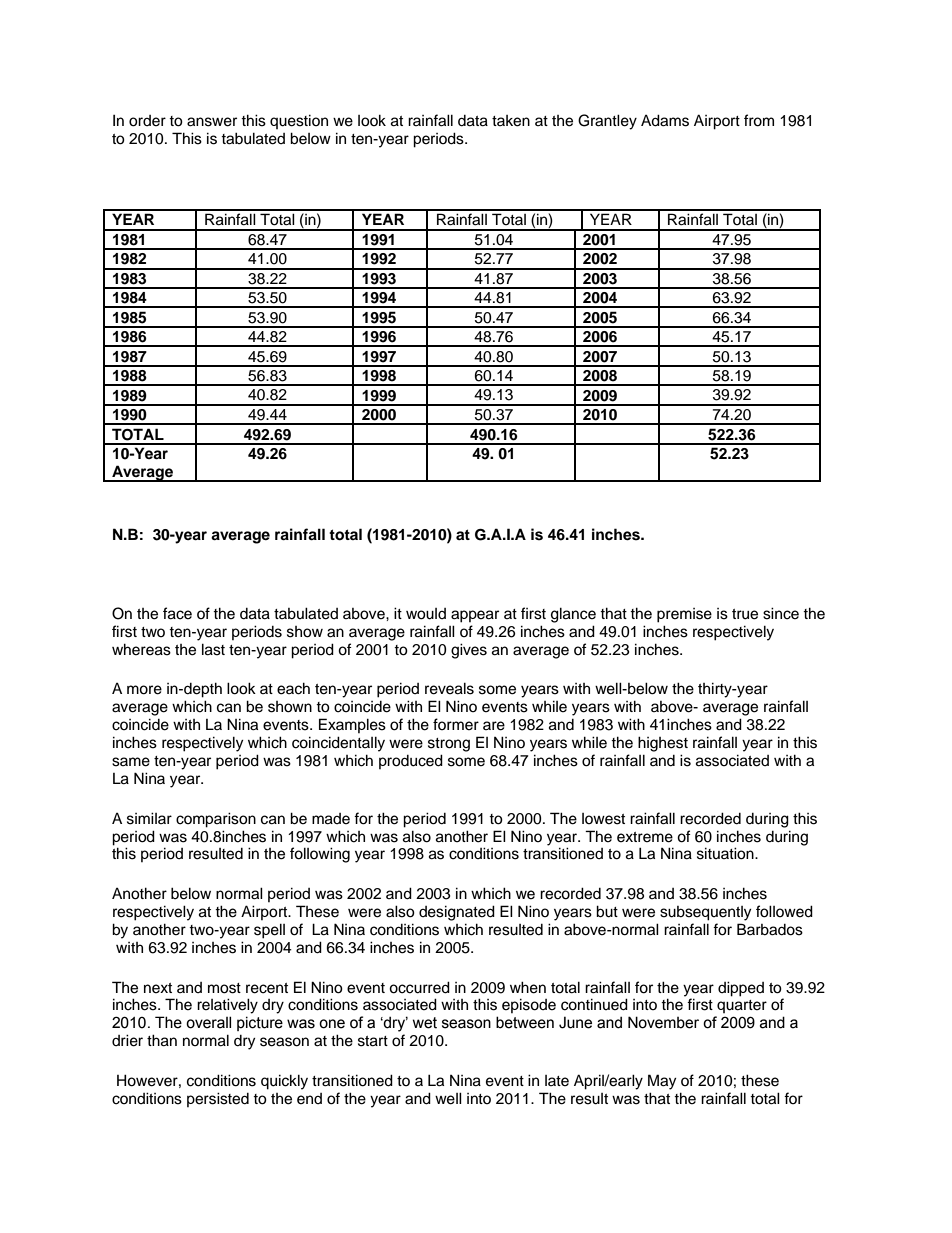 The image size is (952, 1233). What do you see at coordinates (662, 1082) in the screenshot?
I see `May` at bounding box center [662, 1082].
